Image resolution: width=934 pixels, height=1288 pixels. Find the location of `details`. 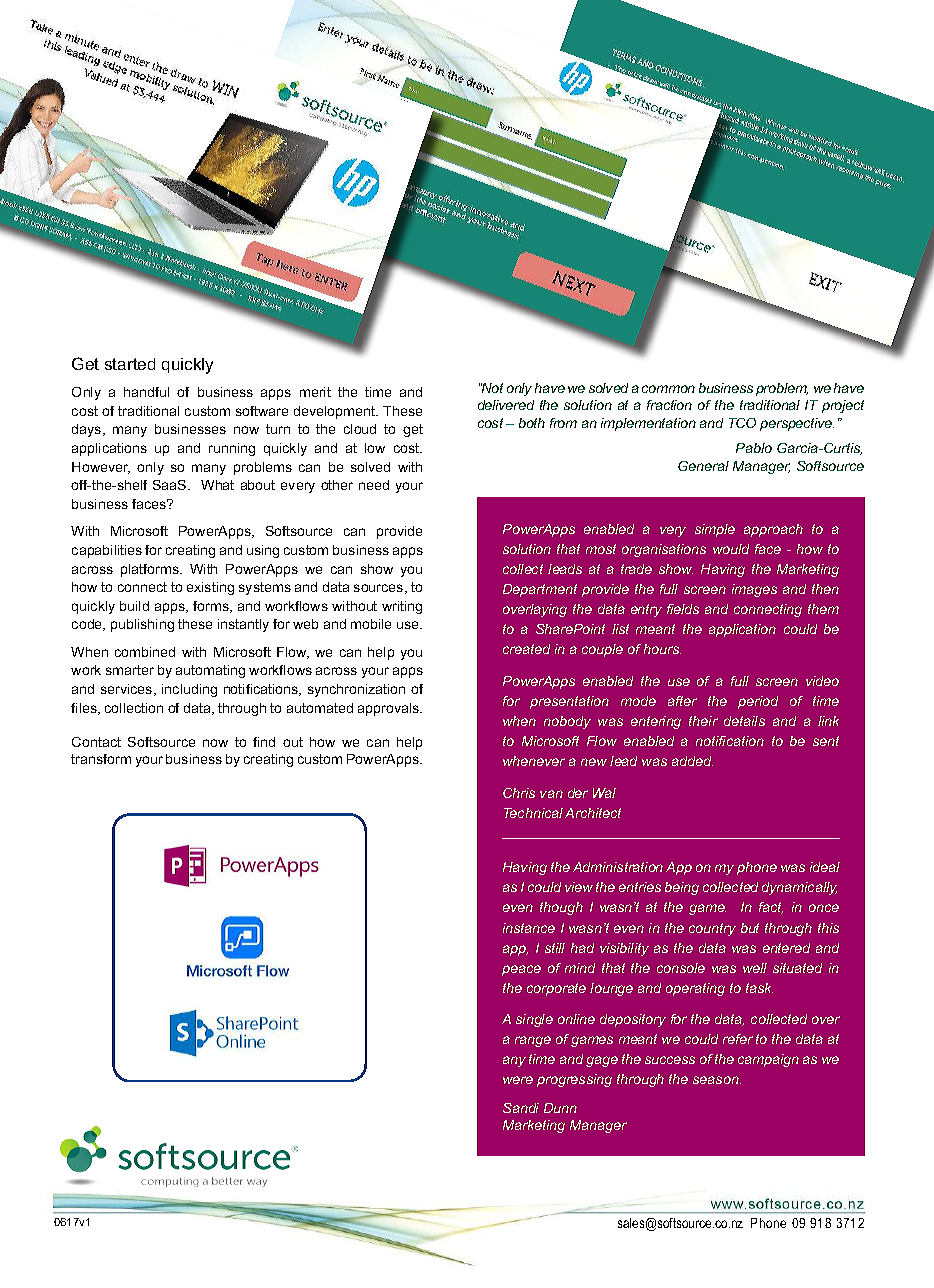

details is located at coordinates (744, 721).
